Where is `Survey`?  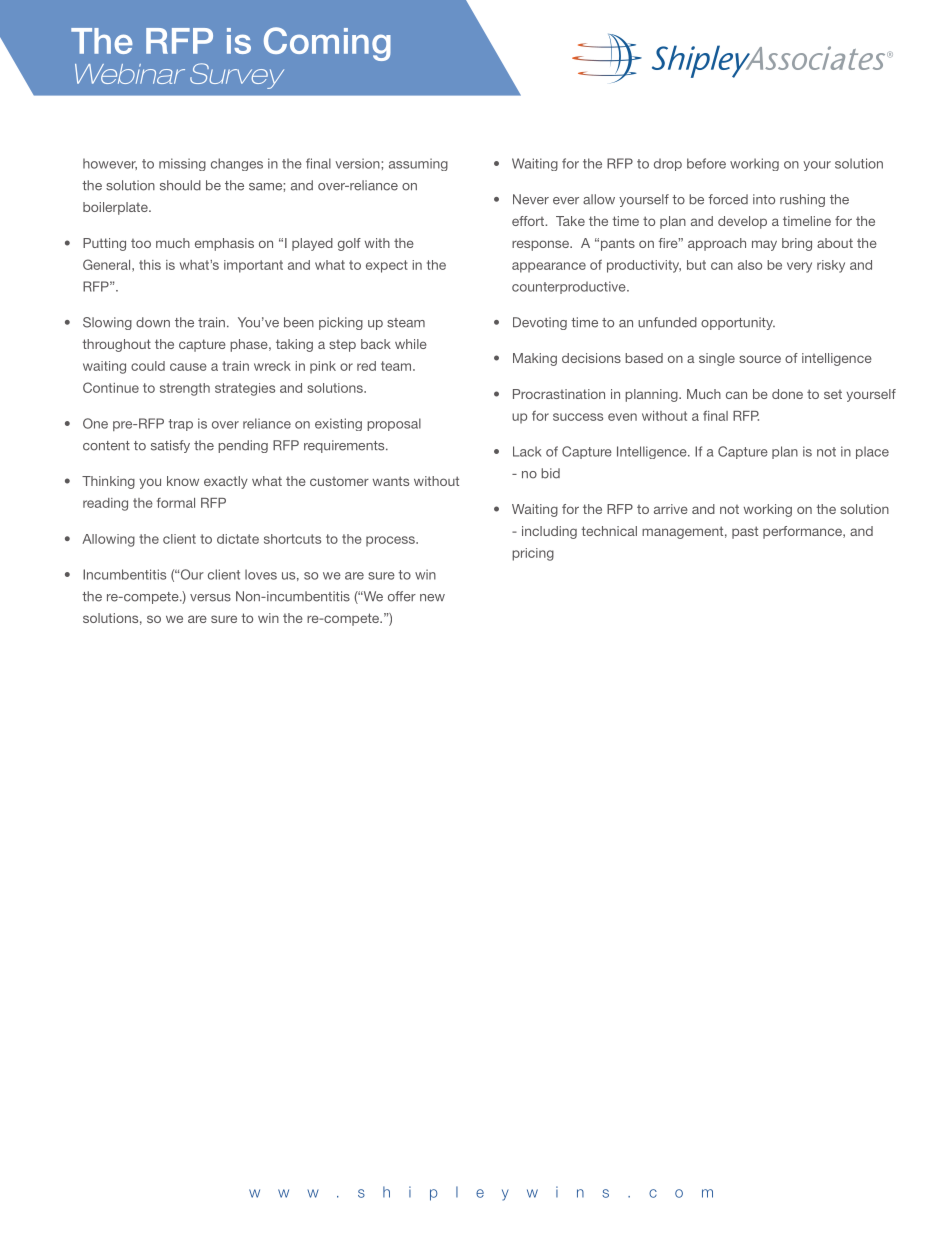
Survey is located at coordinates (237, 76).
